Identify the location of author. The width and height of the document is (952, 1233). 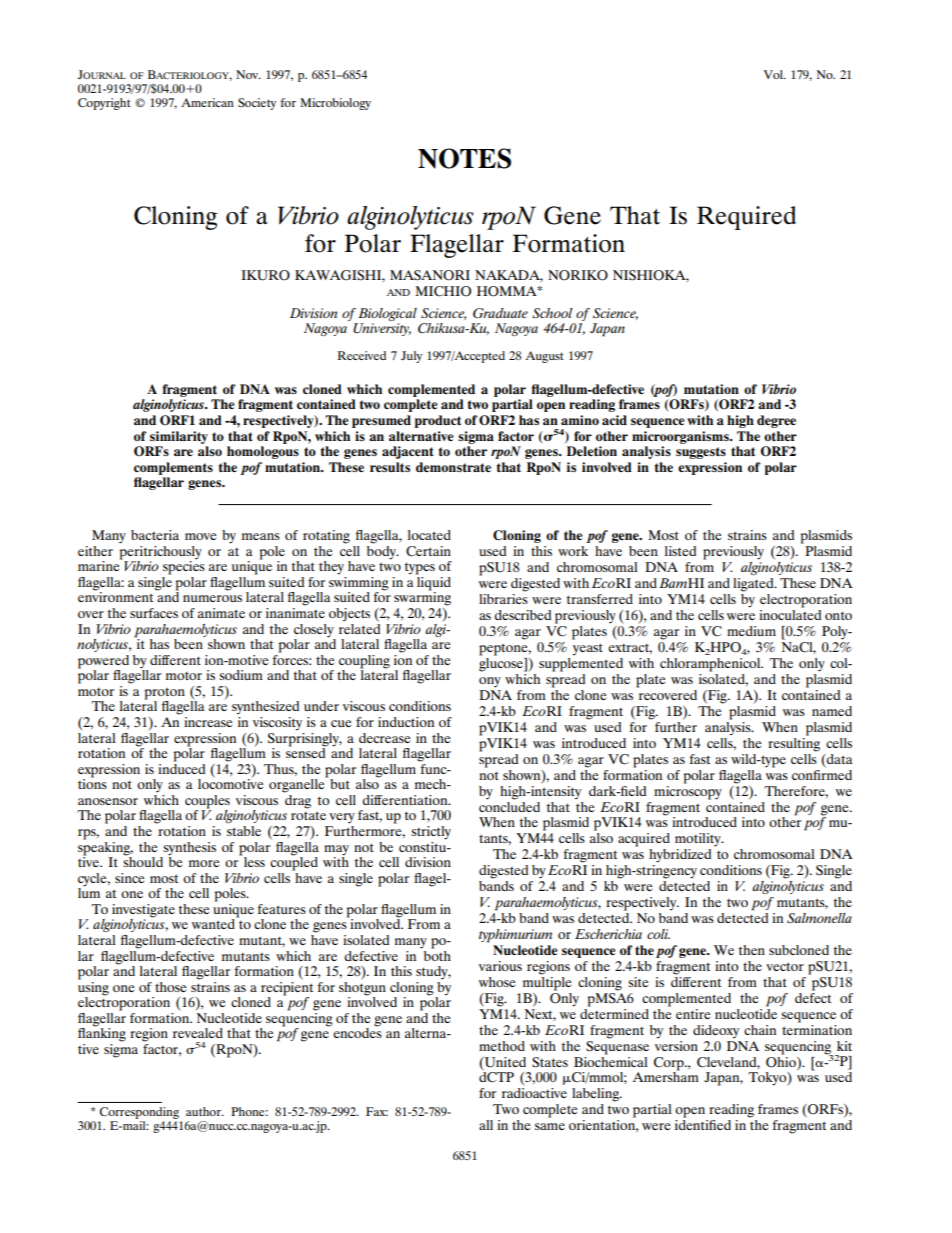
(205, 1111).
